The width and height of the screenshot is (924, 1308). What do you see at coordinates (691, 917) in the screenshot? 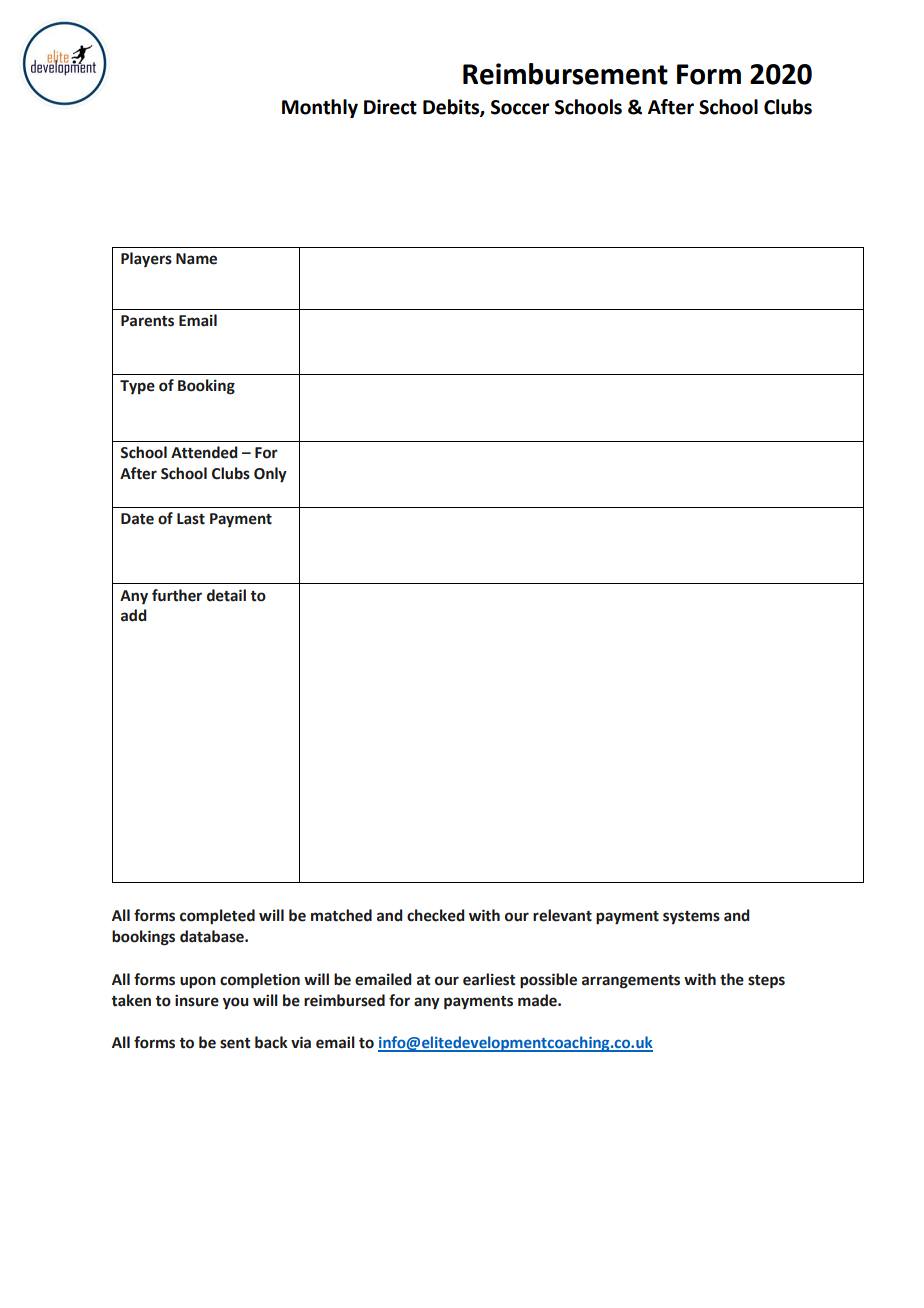
I see `systems` at bounding box center [691, 917].
